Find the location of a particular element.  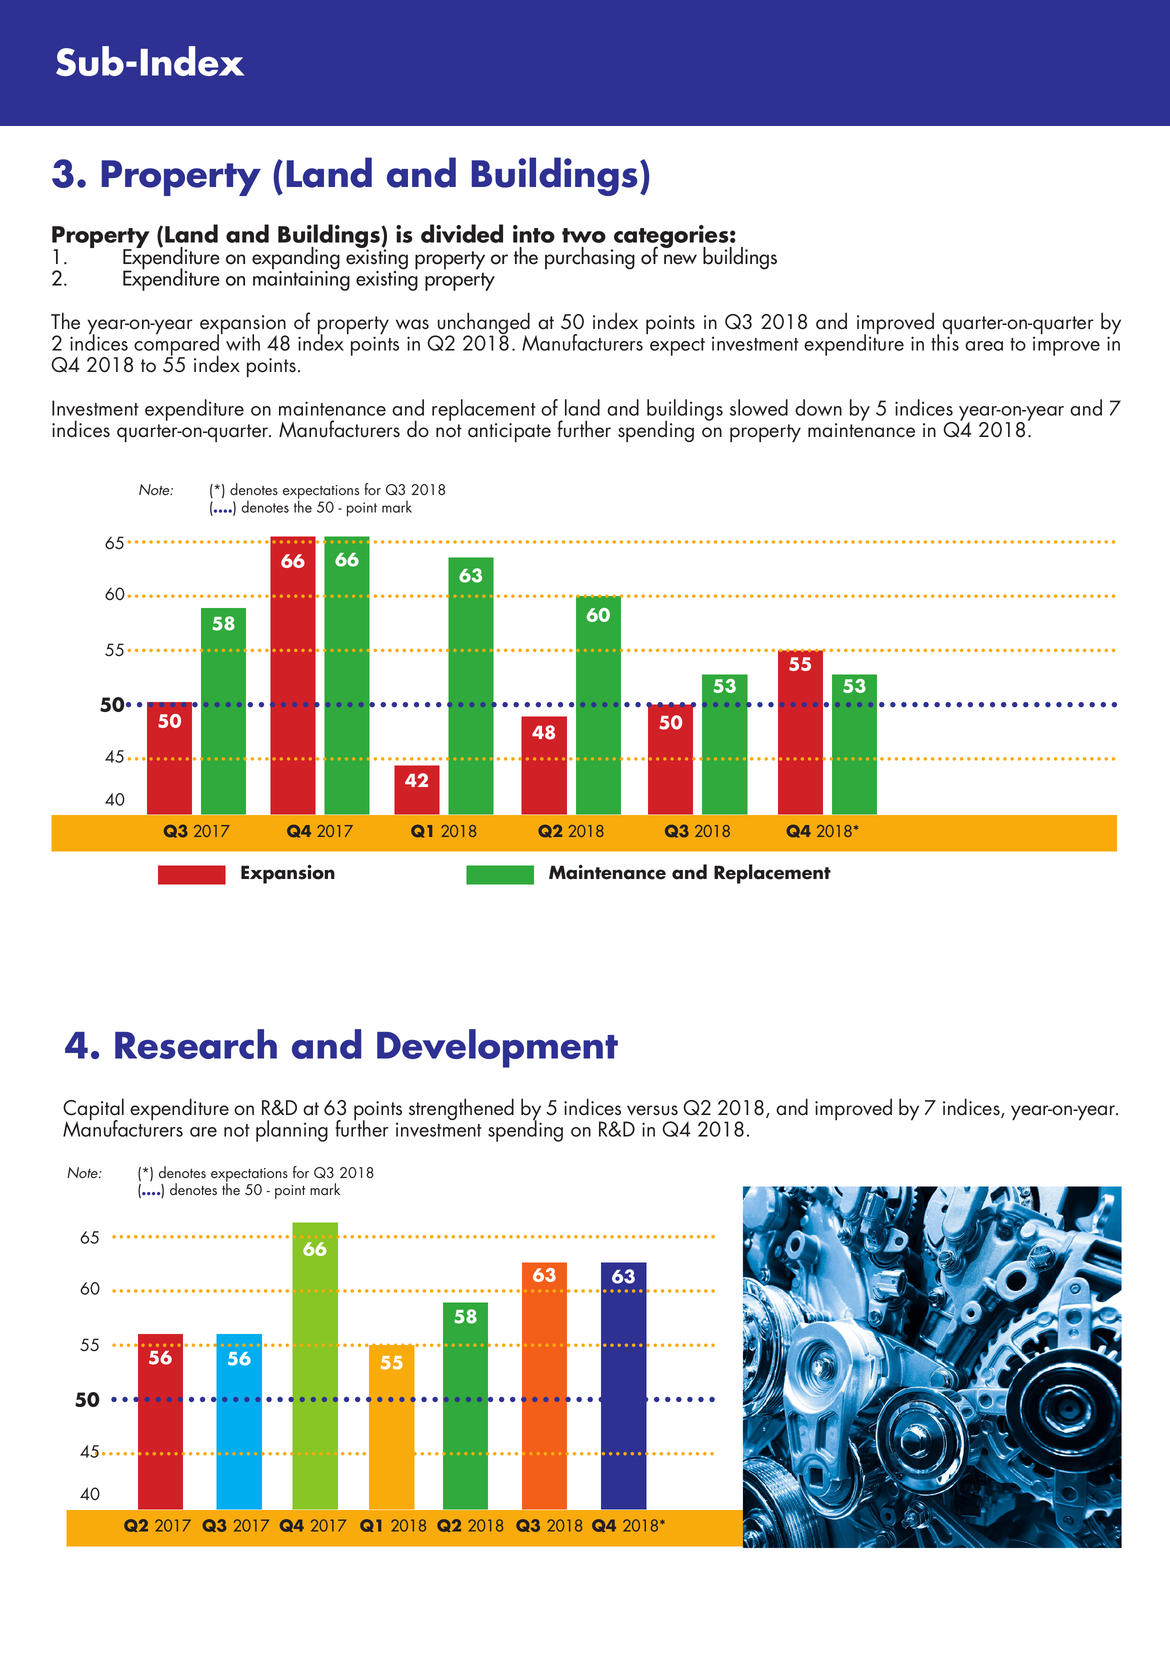

anticipate is located at coordinates (509, 433).
